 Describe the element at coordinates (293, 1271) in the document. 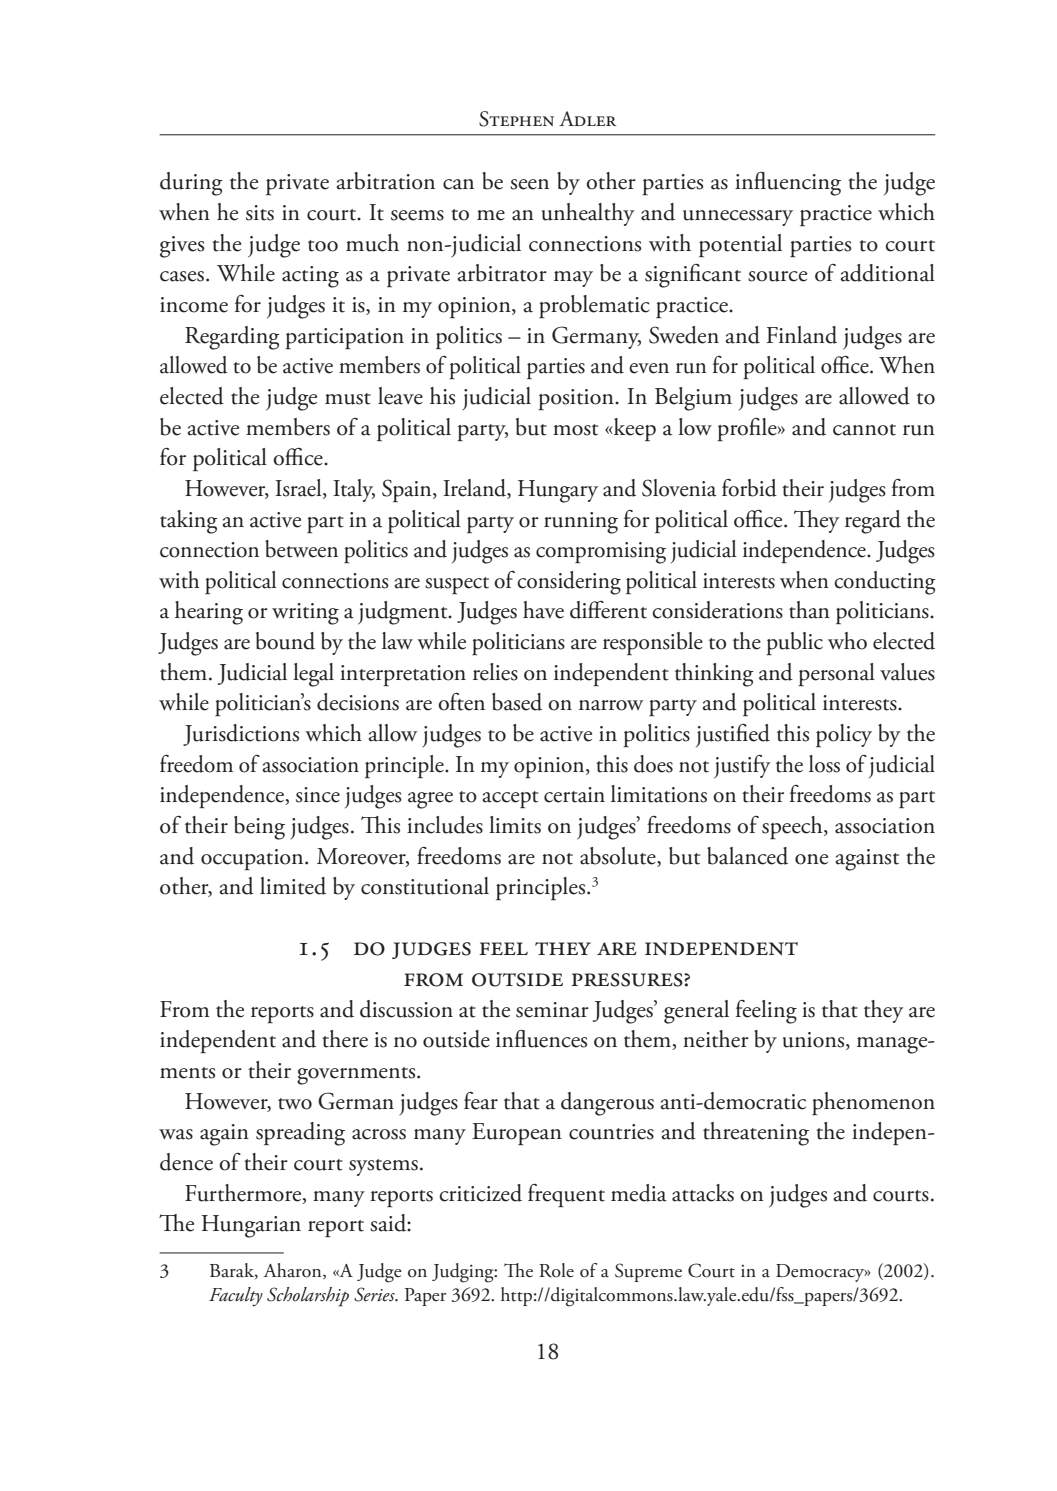

I see `Aharon` at that location.
